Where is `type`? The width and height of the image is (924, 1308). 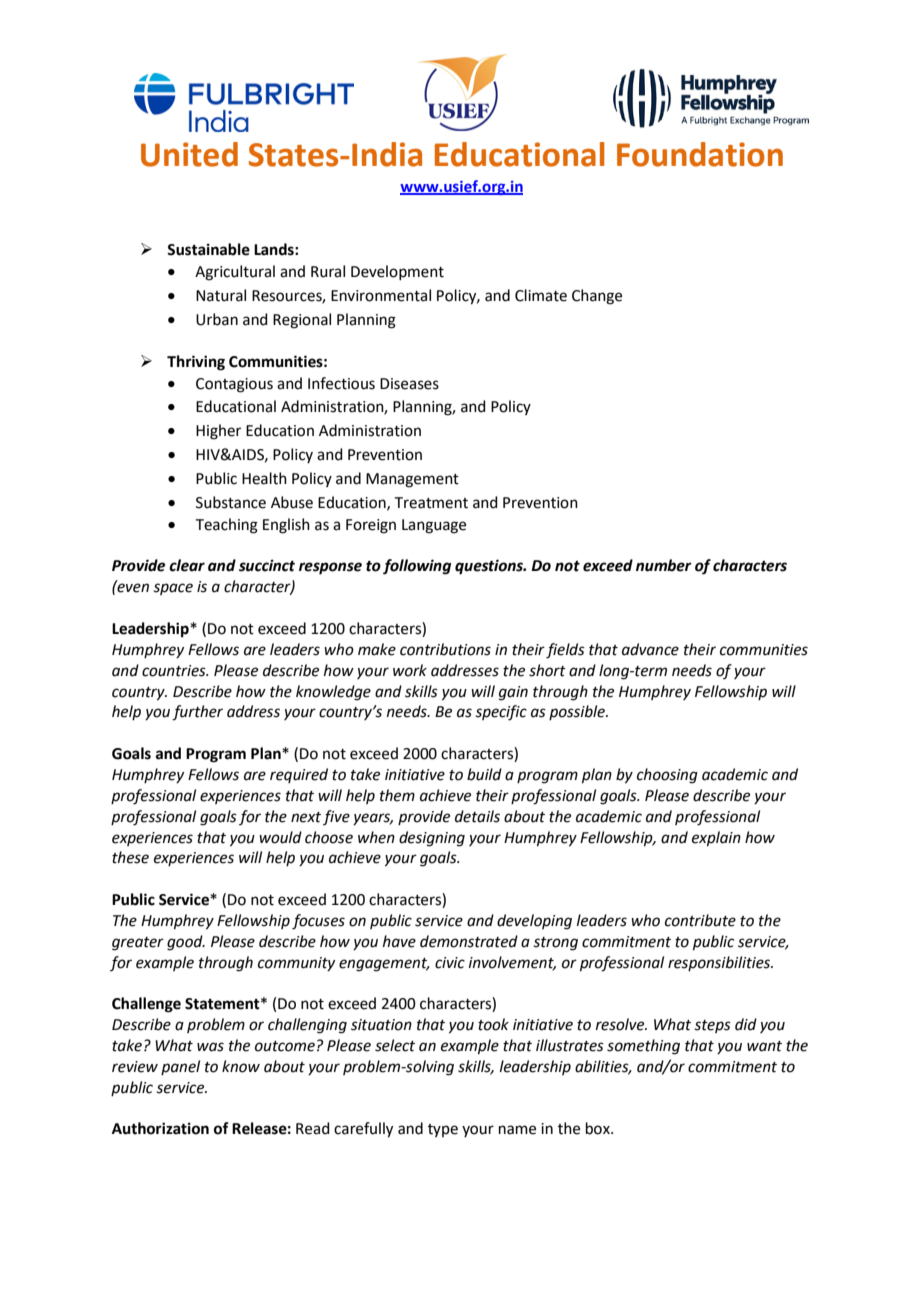
type is located at coordinates (443, 1130).
